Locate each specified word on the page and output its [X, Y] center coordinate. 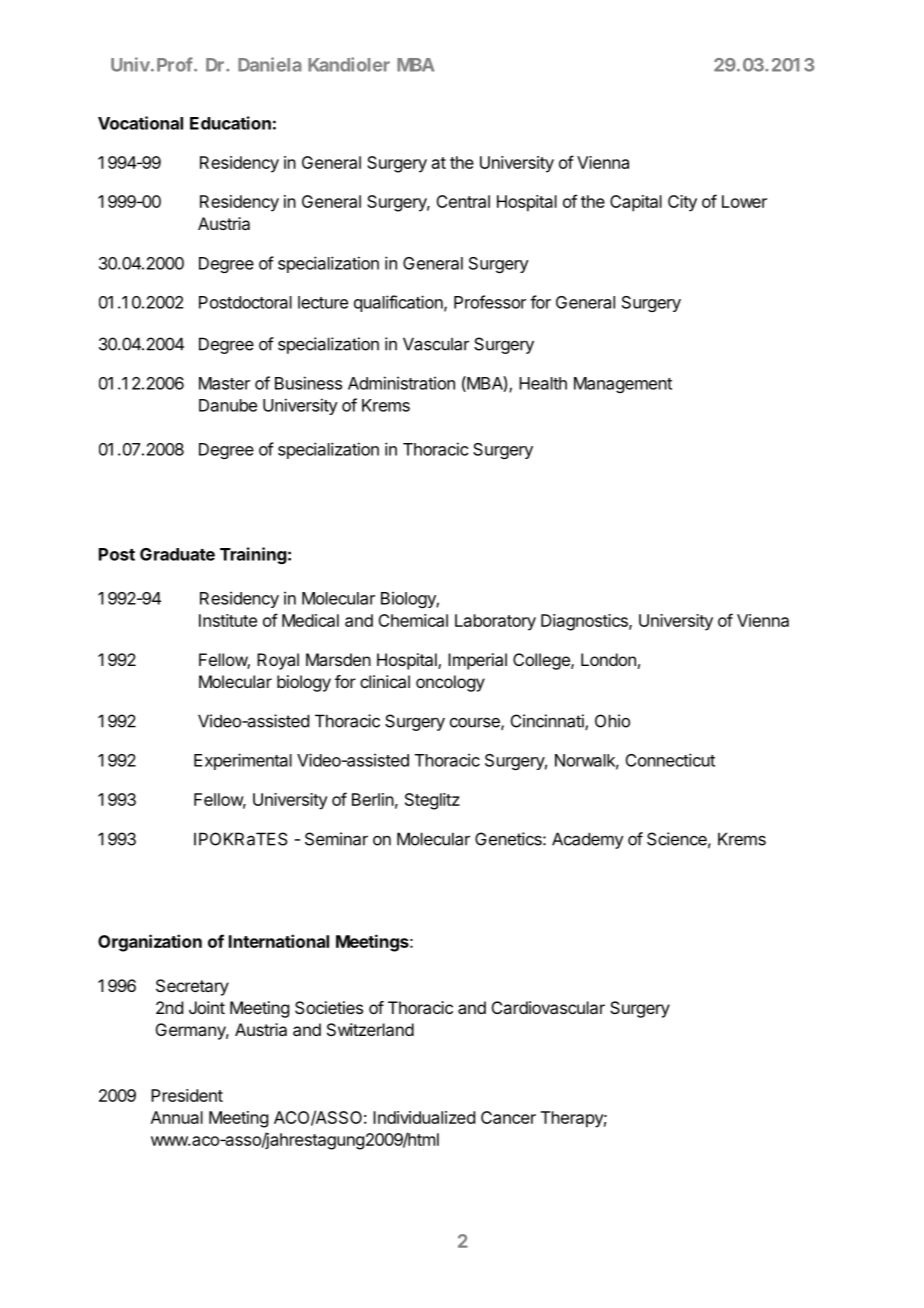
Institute [228, 620]
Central [463, 201]
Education [230, 123]
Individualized [424, 1117]
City [682, 203]
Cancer [508, 1117]
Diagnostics [585, 622]
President [187, 1095]
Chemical [413, 620]
